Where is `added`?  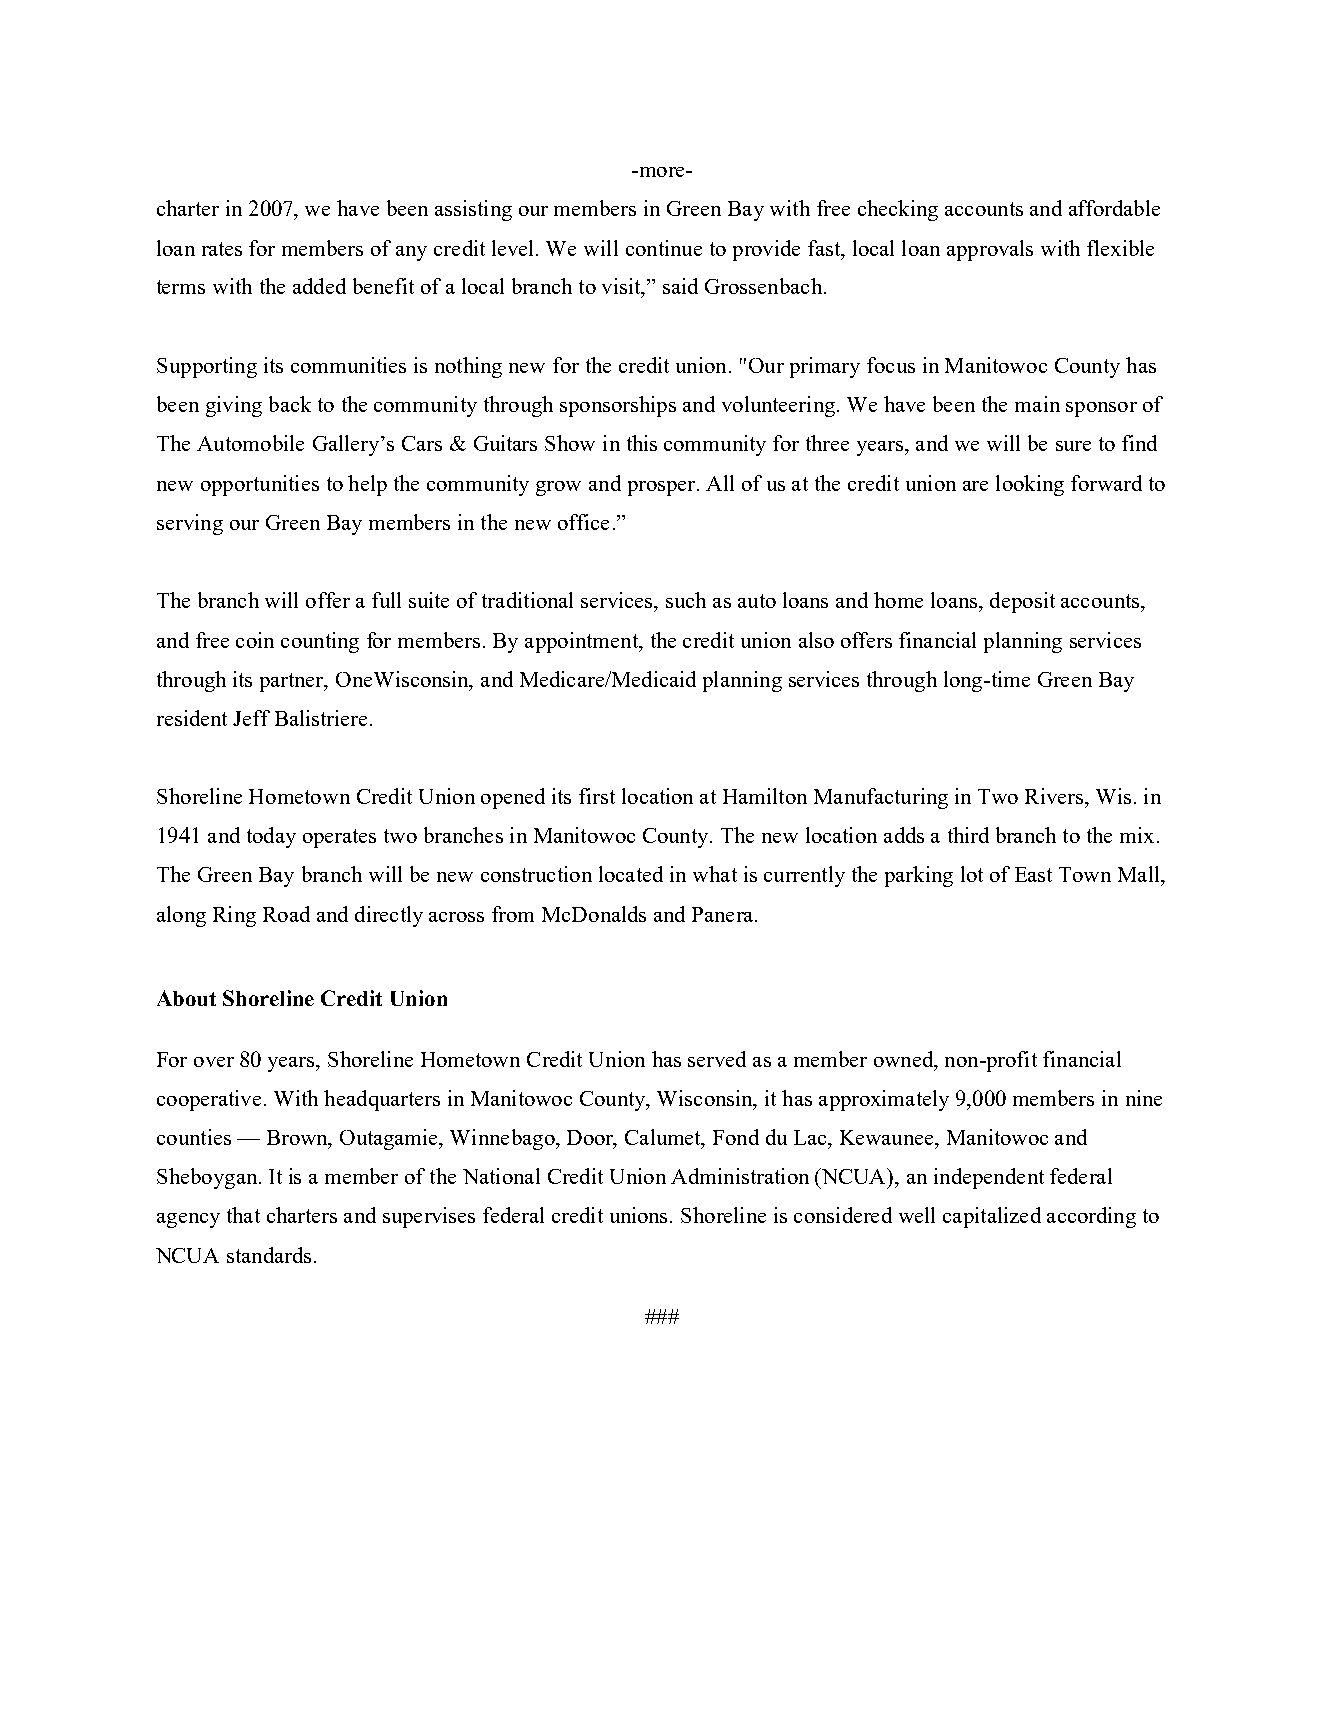 added is located at coordinates (319, 286).
